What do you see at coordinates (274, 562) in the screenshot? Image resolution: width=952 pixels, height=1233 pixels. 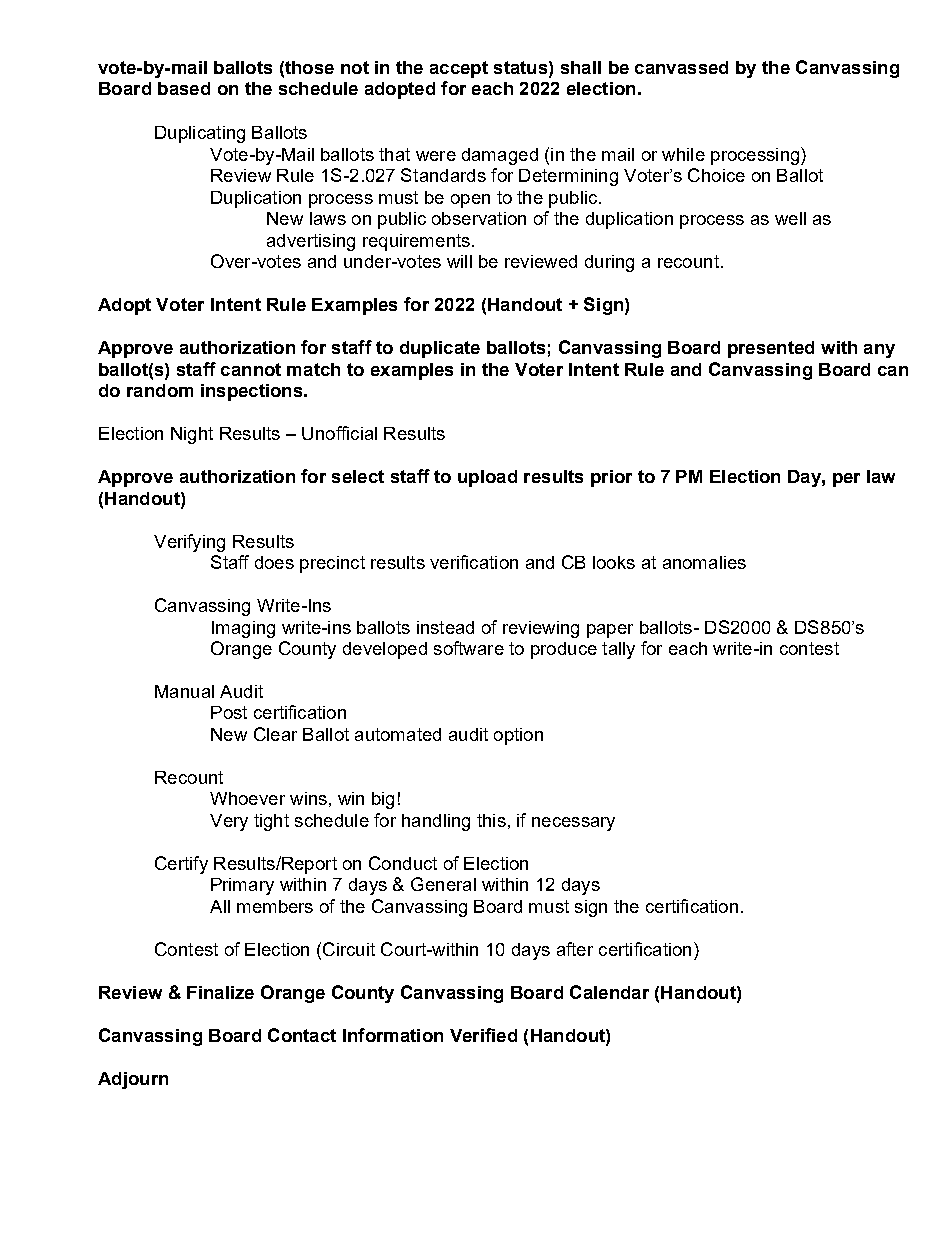 I see `does` at bounding box center [274, 562].
